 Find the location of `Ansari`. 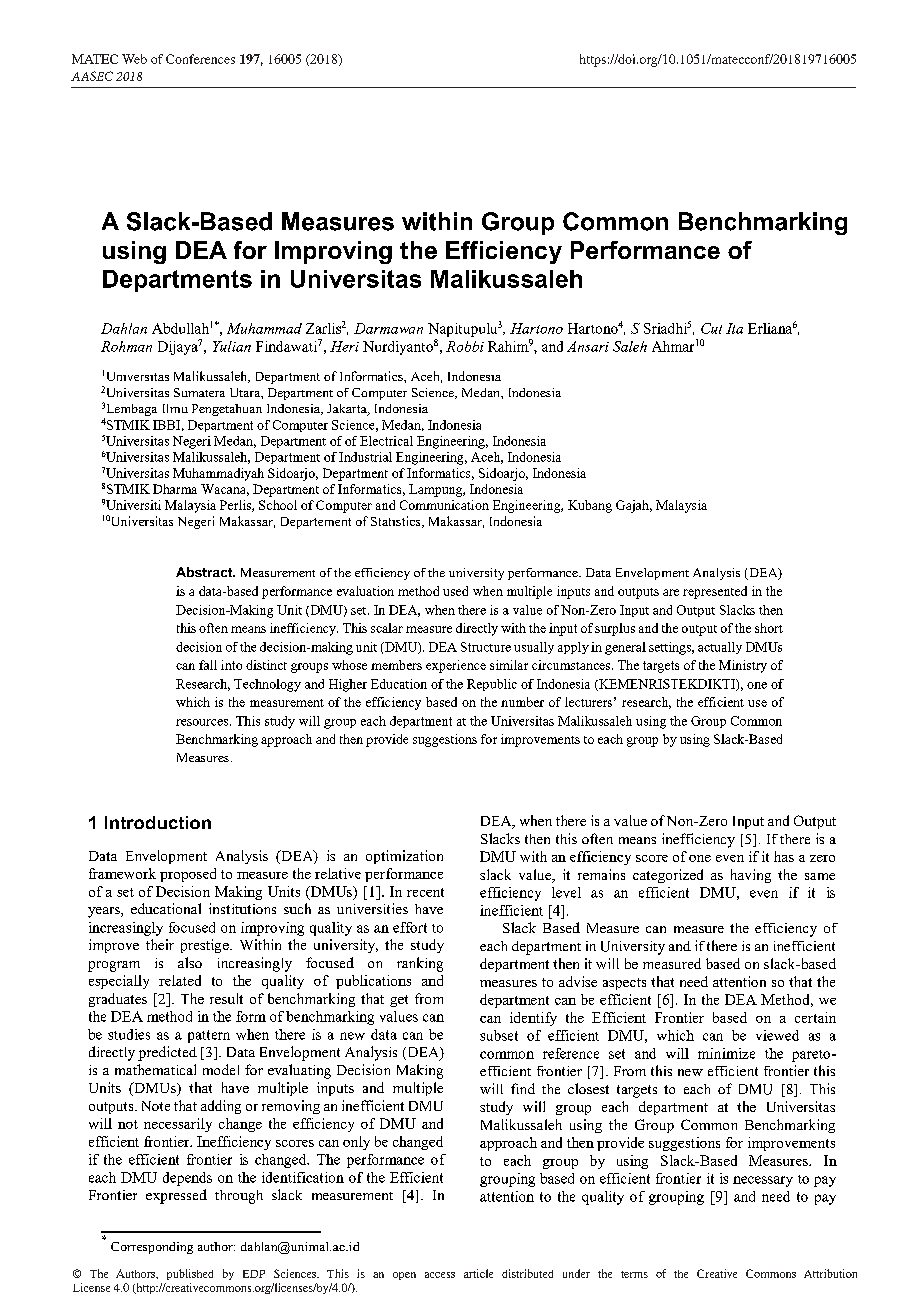

Ansari is located at coordinates (588, 346).
